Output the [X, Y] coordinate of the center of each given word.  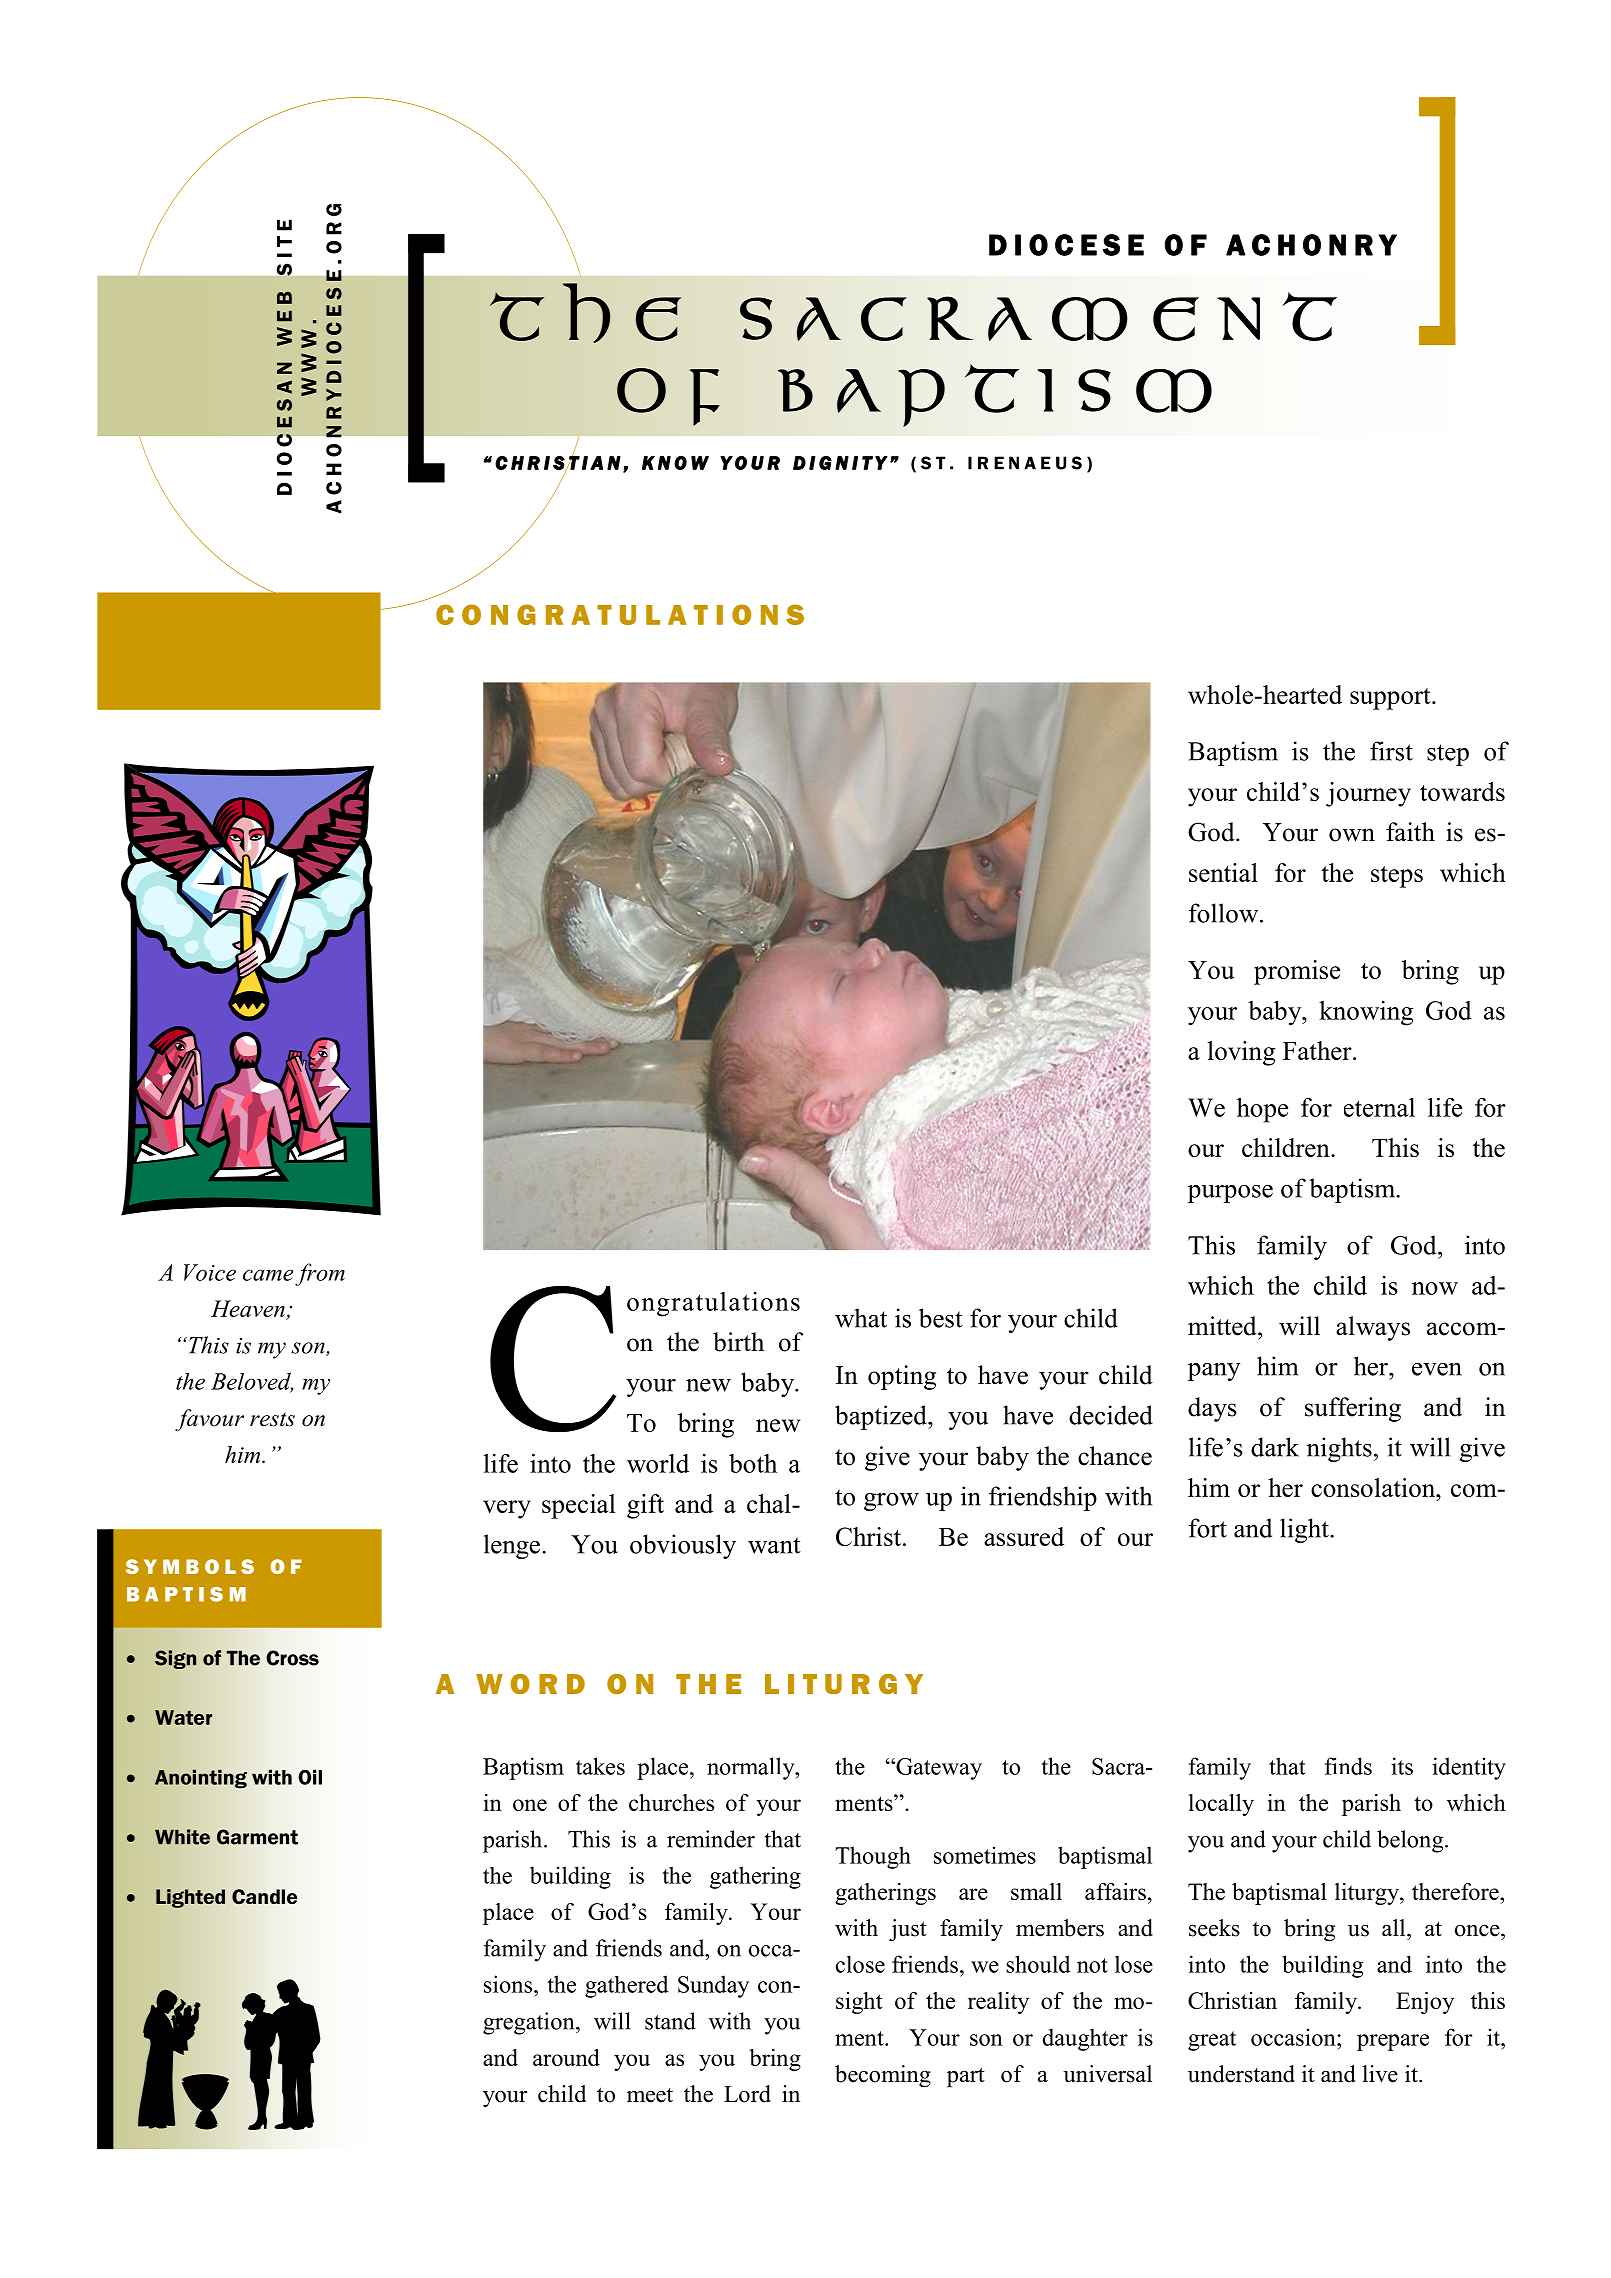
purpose [1230, 1194]
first [1391, 751]
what [861, 1318]
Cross [292, 1658]
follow [1225, 913]
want [774, 1545]
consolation [1374, 1487]
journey [1368, 794]
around [566, 2057]
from [320, 1274]
